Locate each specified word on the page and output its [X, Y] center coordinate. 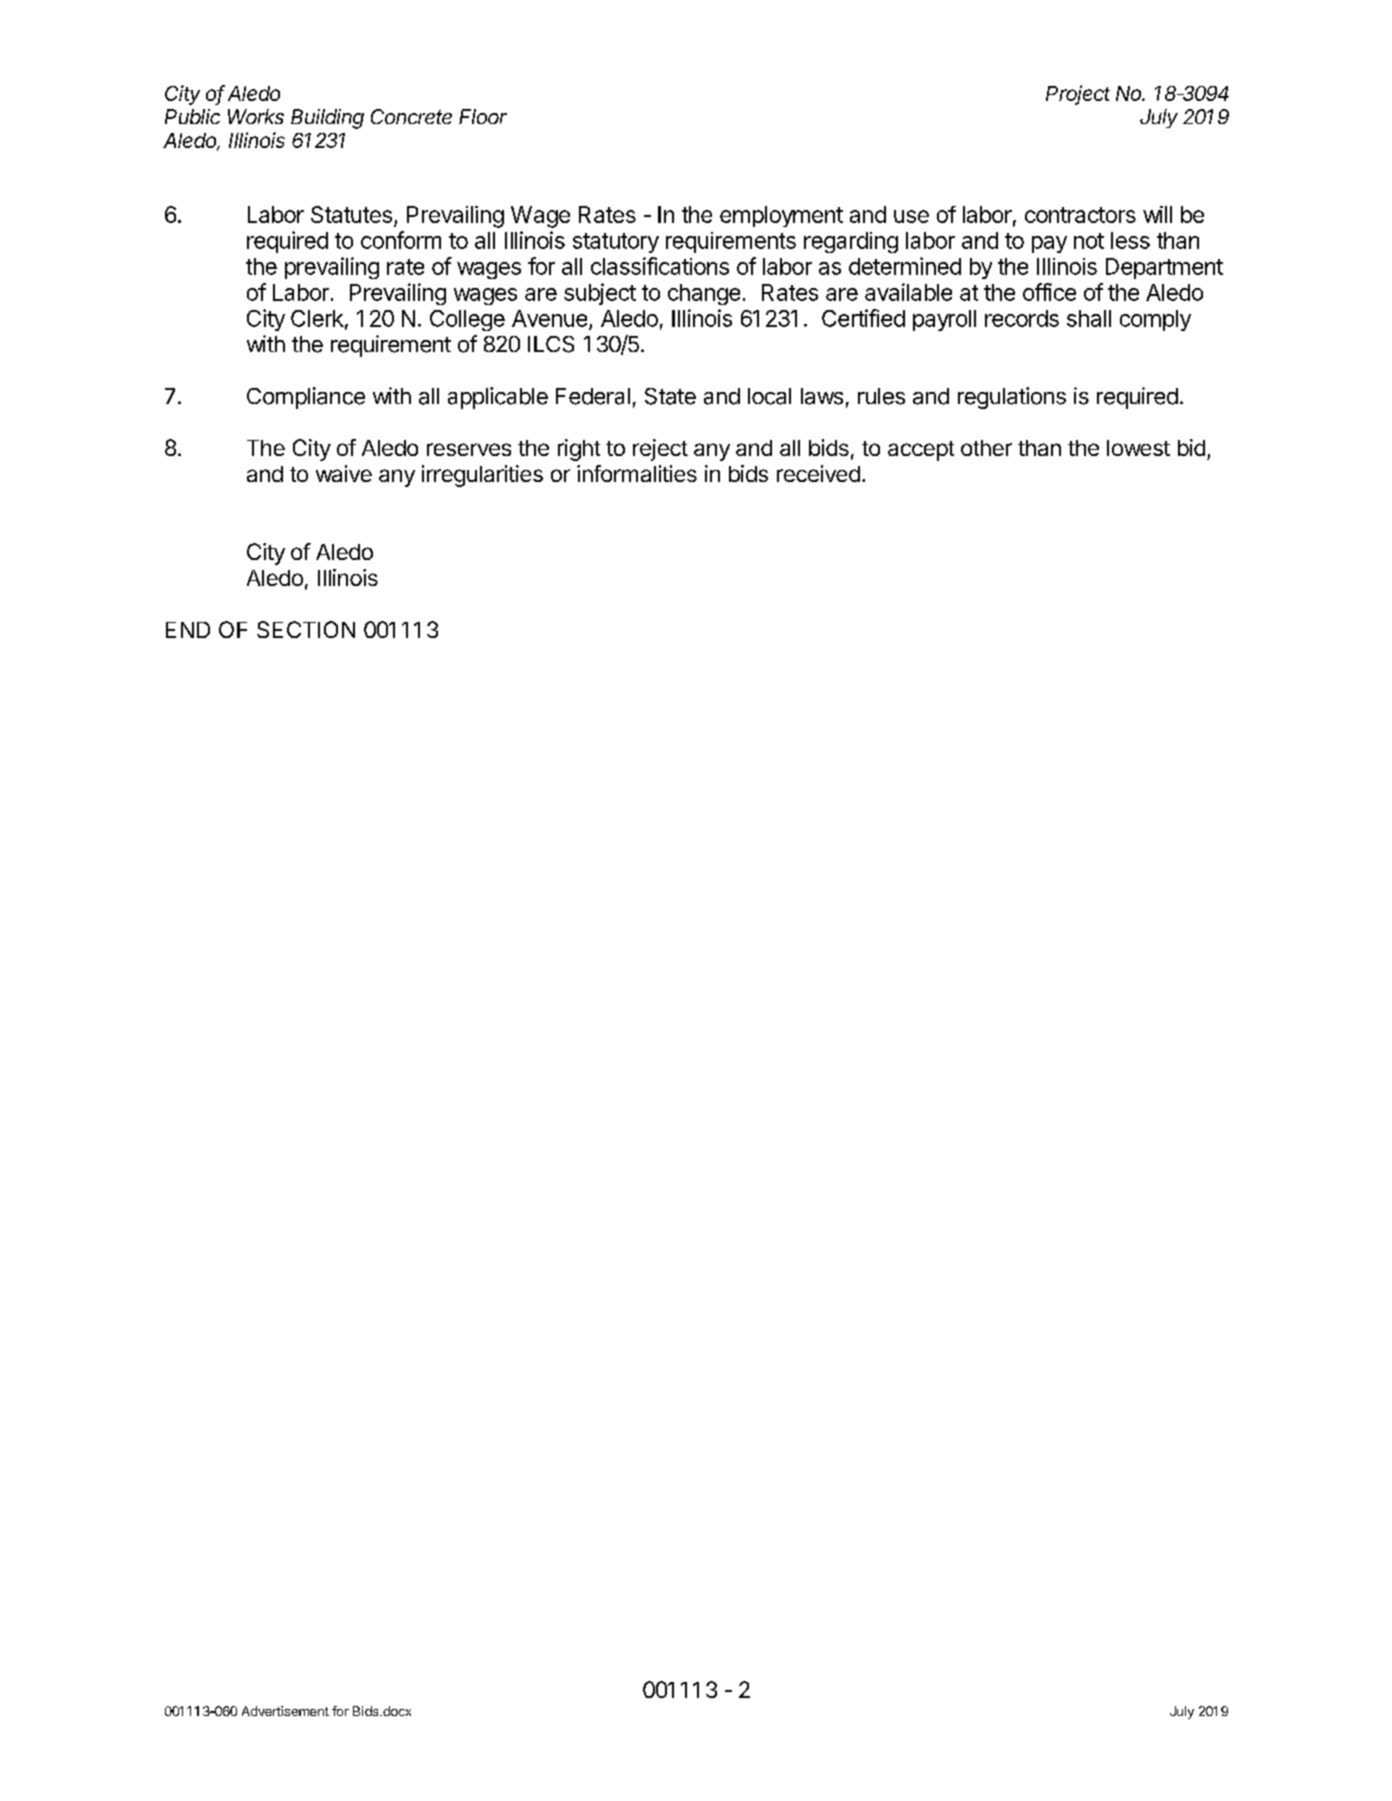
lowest [1138, 448]
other [986, 448]
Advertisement [285, 1711]
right [579, 450]
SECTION [306, 629]
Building [327, 119]
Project [1078, 95]
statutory [616, 243]
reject [660, 450]
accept [921, 451]
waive [344, 473]
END [188, 630]
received [818, 473]
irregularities [482, 476]
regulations [1012, 398]
